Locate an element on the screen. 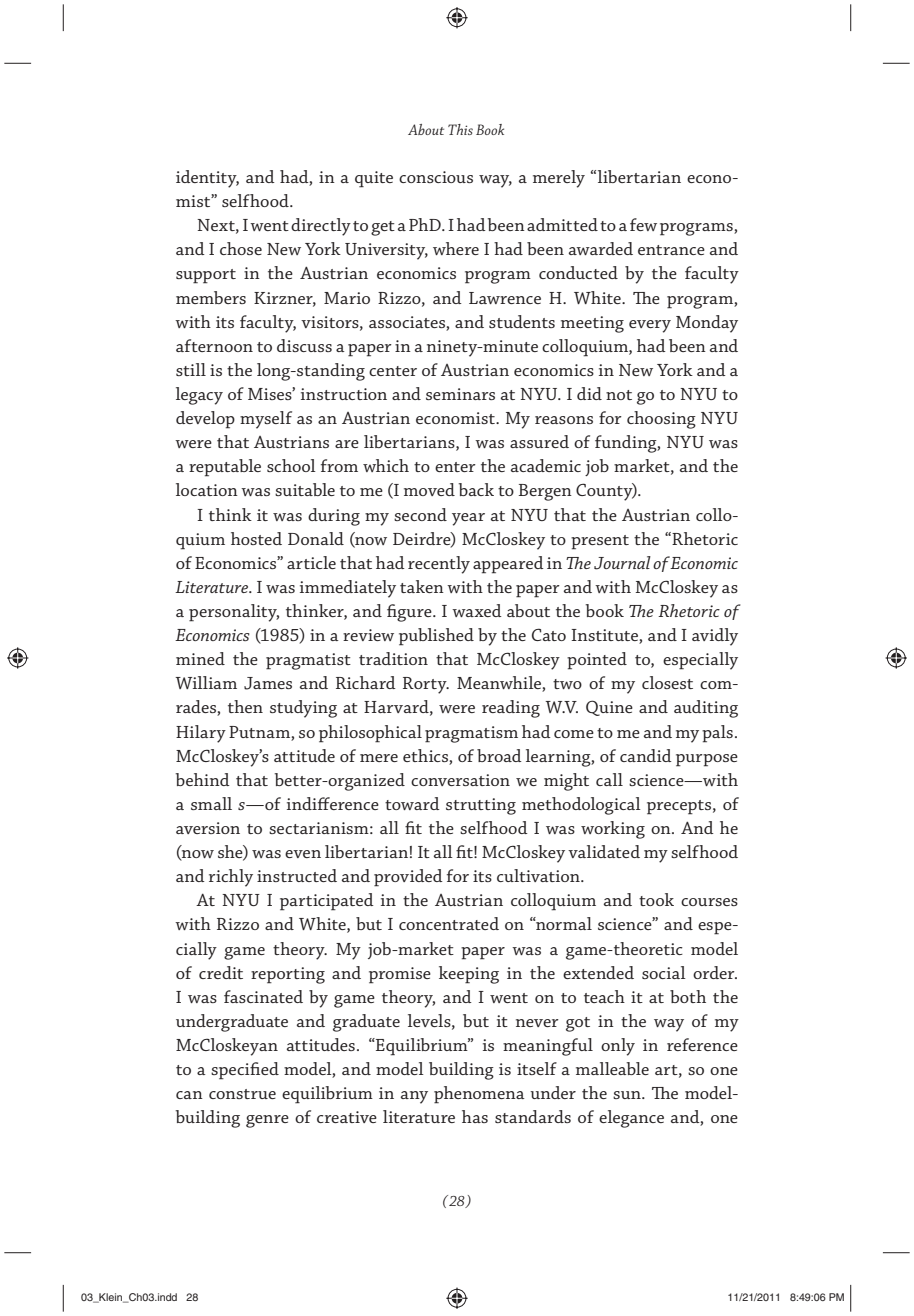 The height and width of the screenshot is (1316, 914). avidly is located at coordinates (715, 637).
